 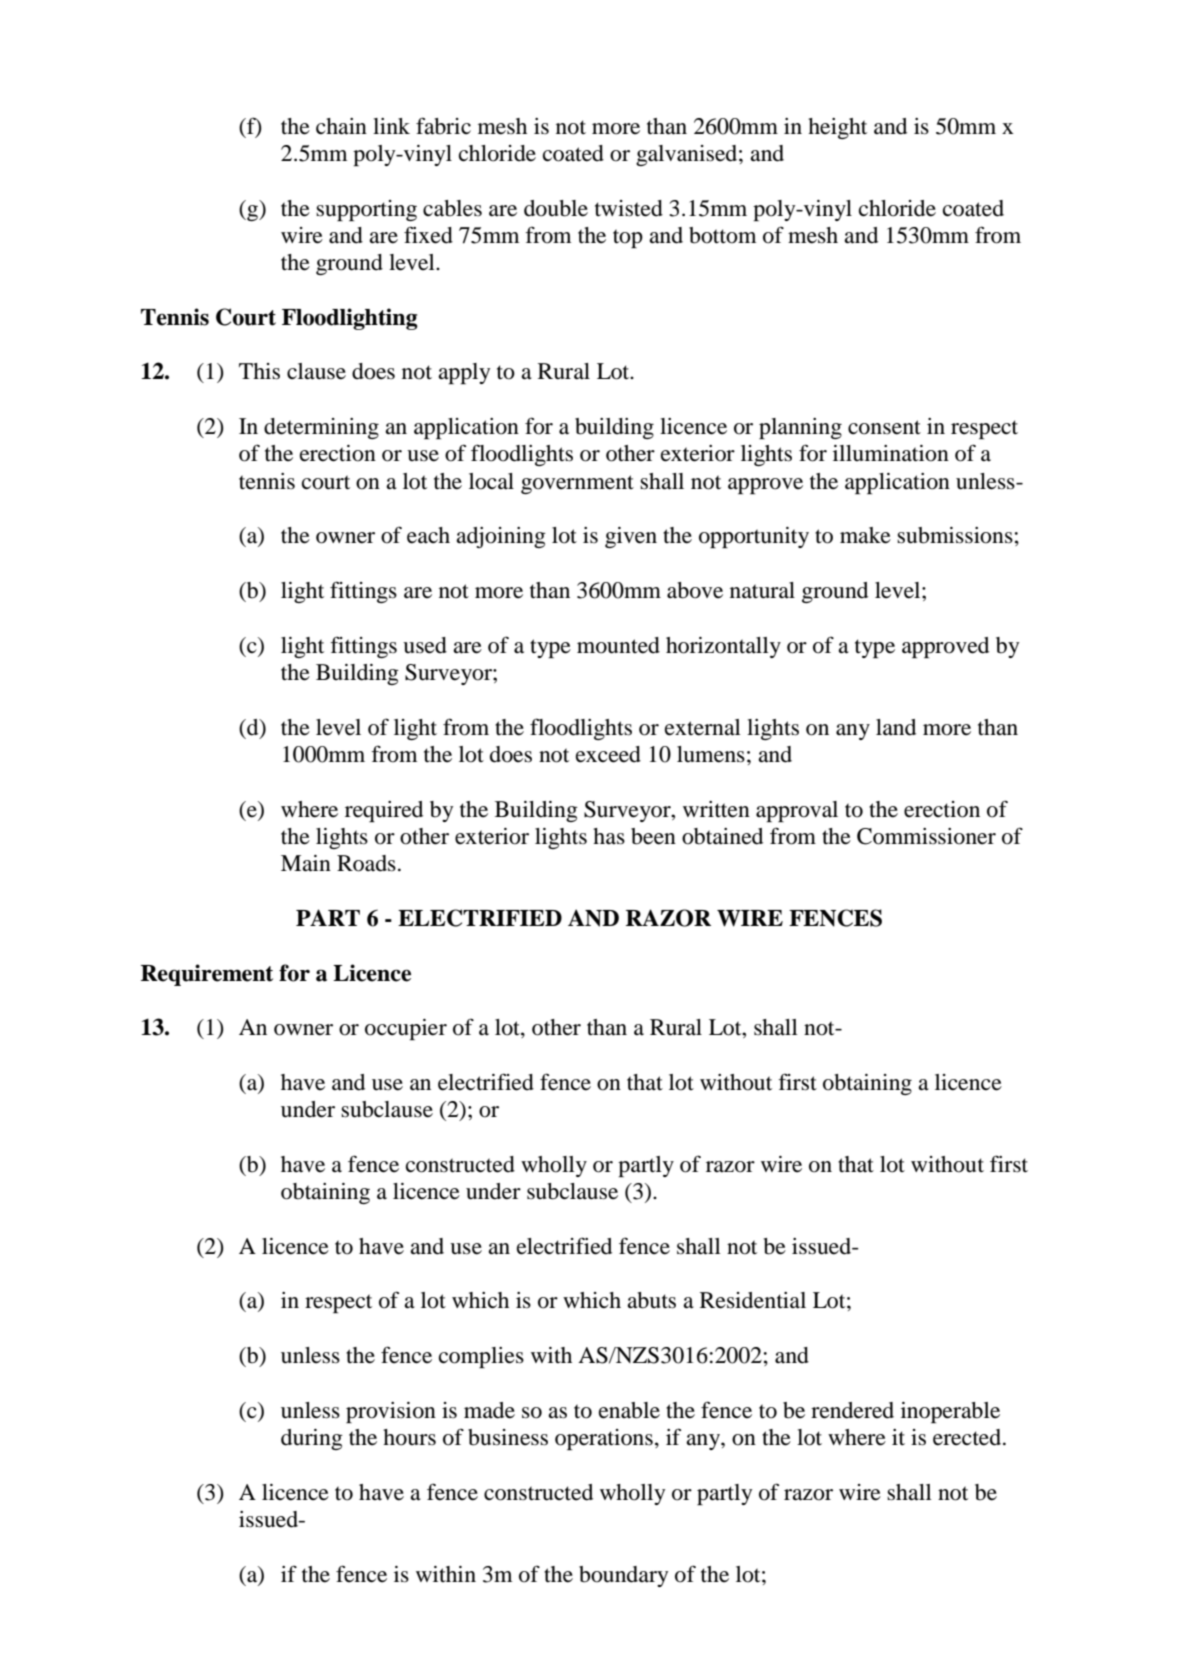 I want to click on height, so click(x=837, y=128).
